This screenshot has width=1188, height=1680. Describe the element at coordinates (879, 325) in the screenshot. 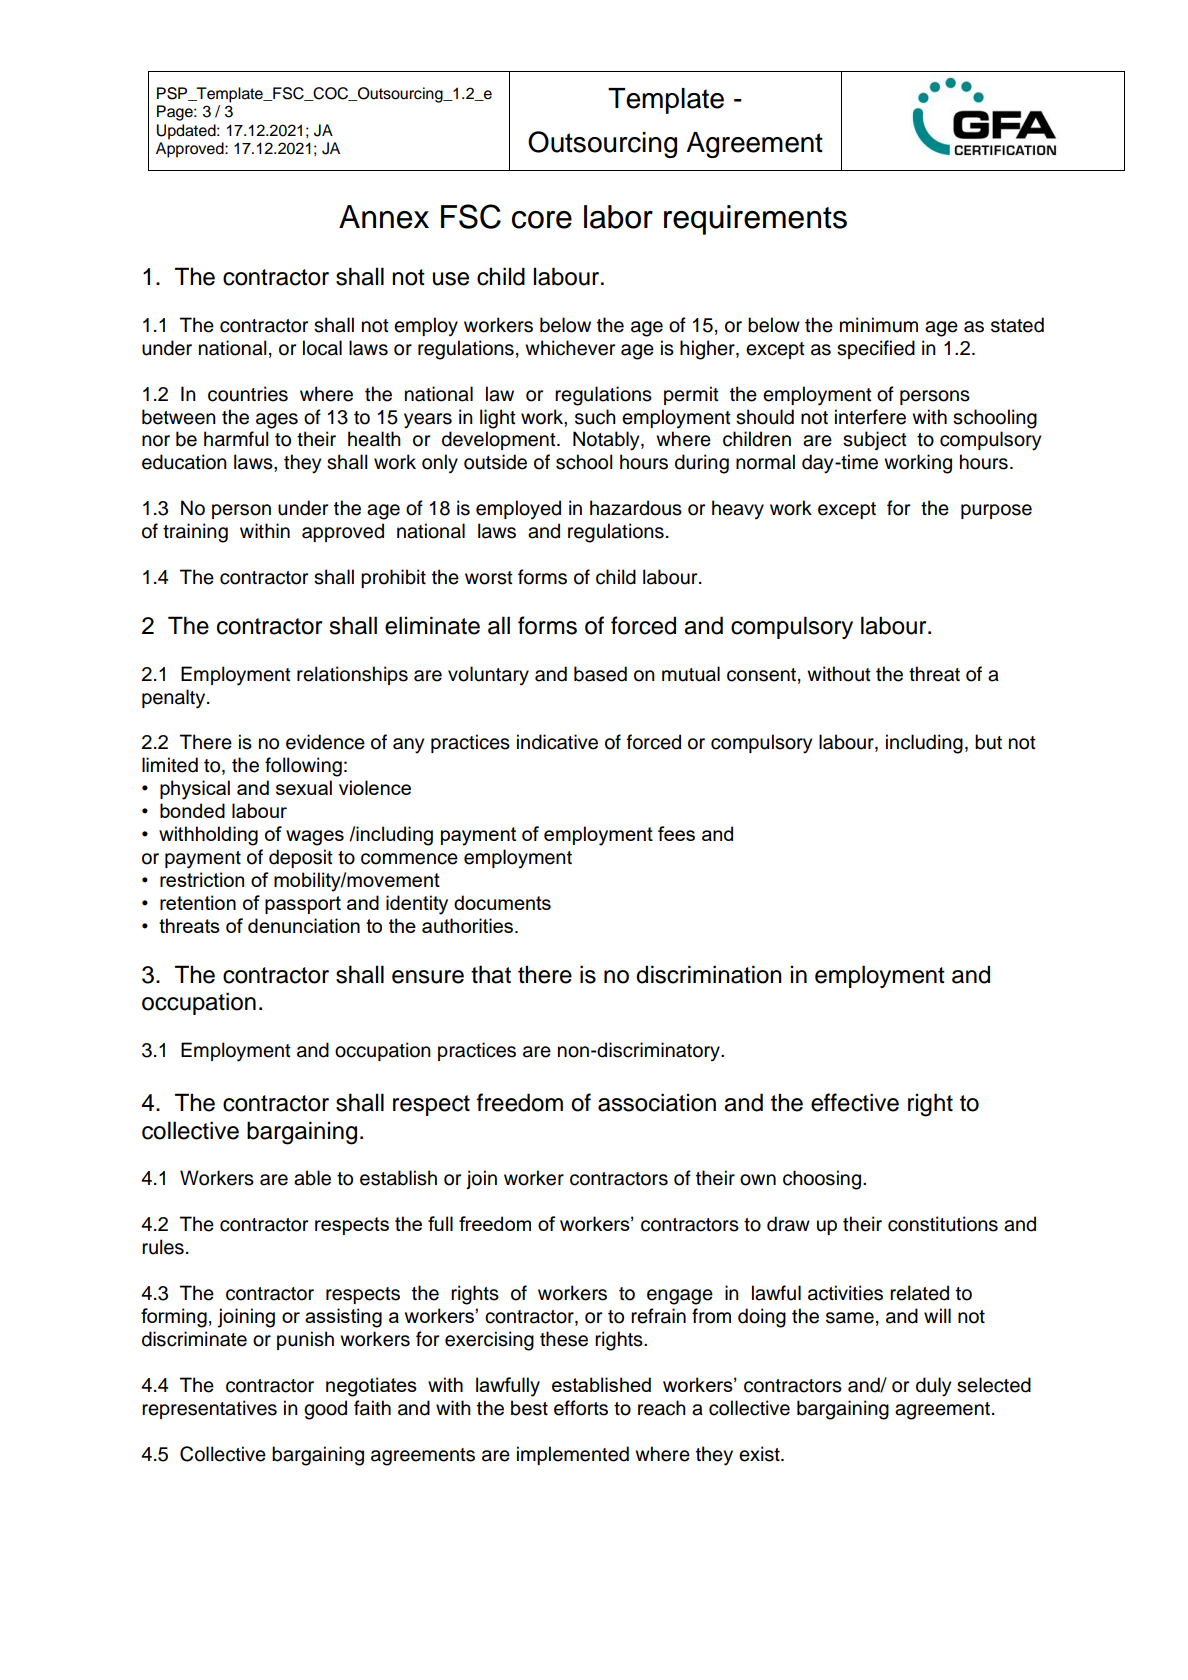

I see `minimum` at that location.
